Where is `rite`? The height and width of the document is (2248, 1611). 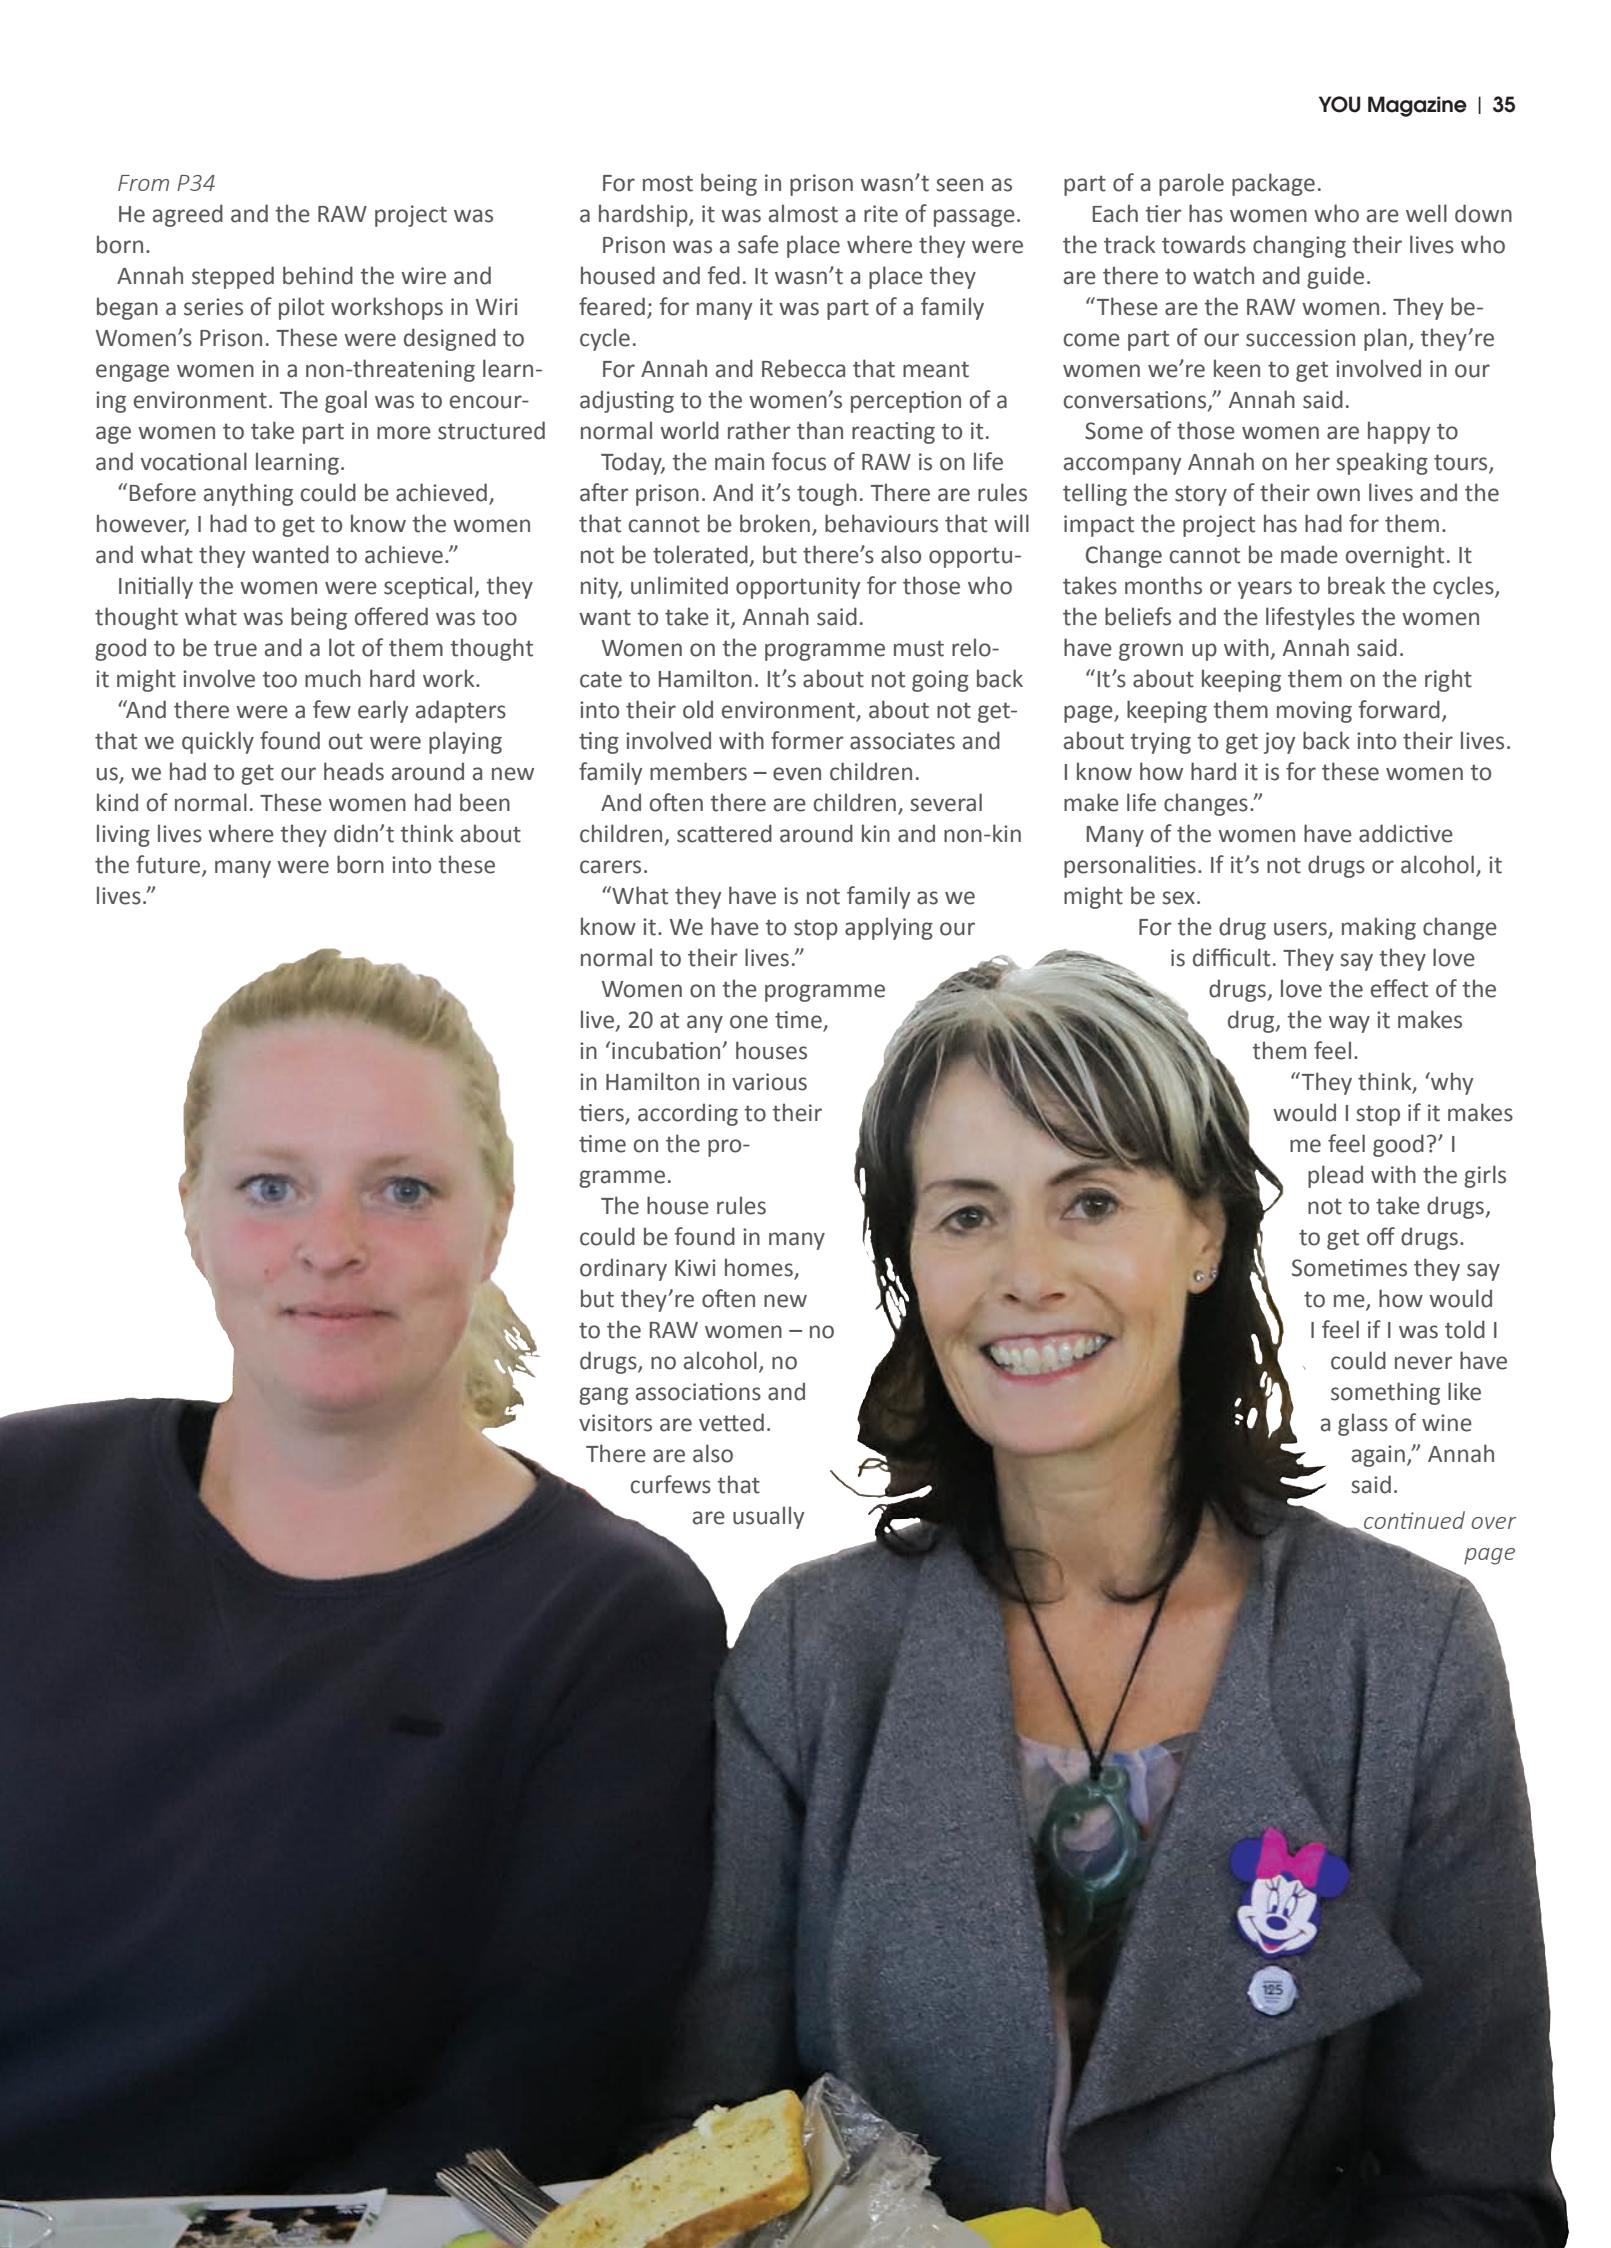 rite is located at coordinates (881, 214).
